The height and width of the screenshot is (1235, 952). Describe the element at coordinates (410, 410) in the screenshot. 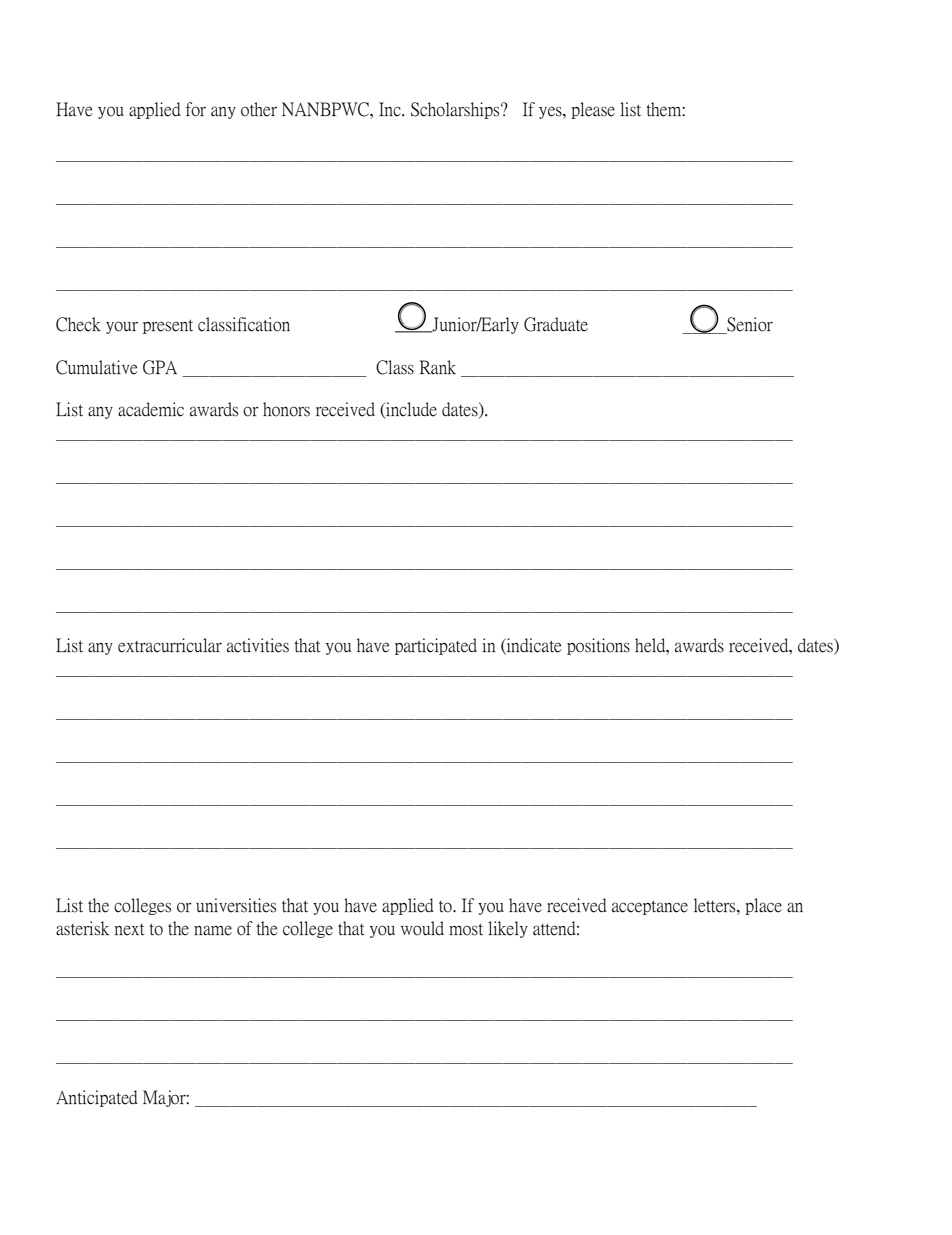

I see `include` at that location.
